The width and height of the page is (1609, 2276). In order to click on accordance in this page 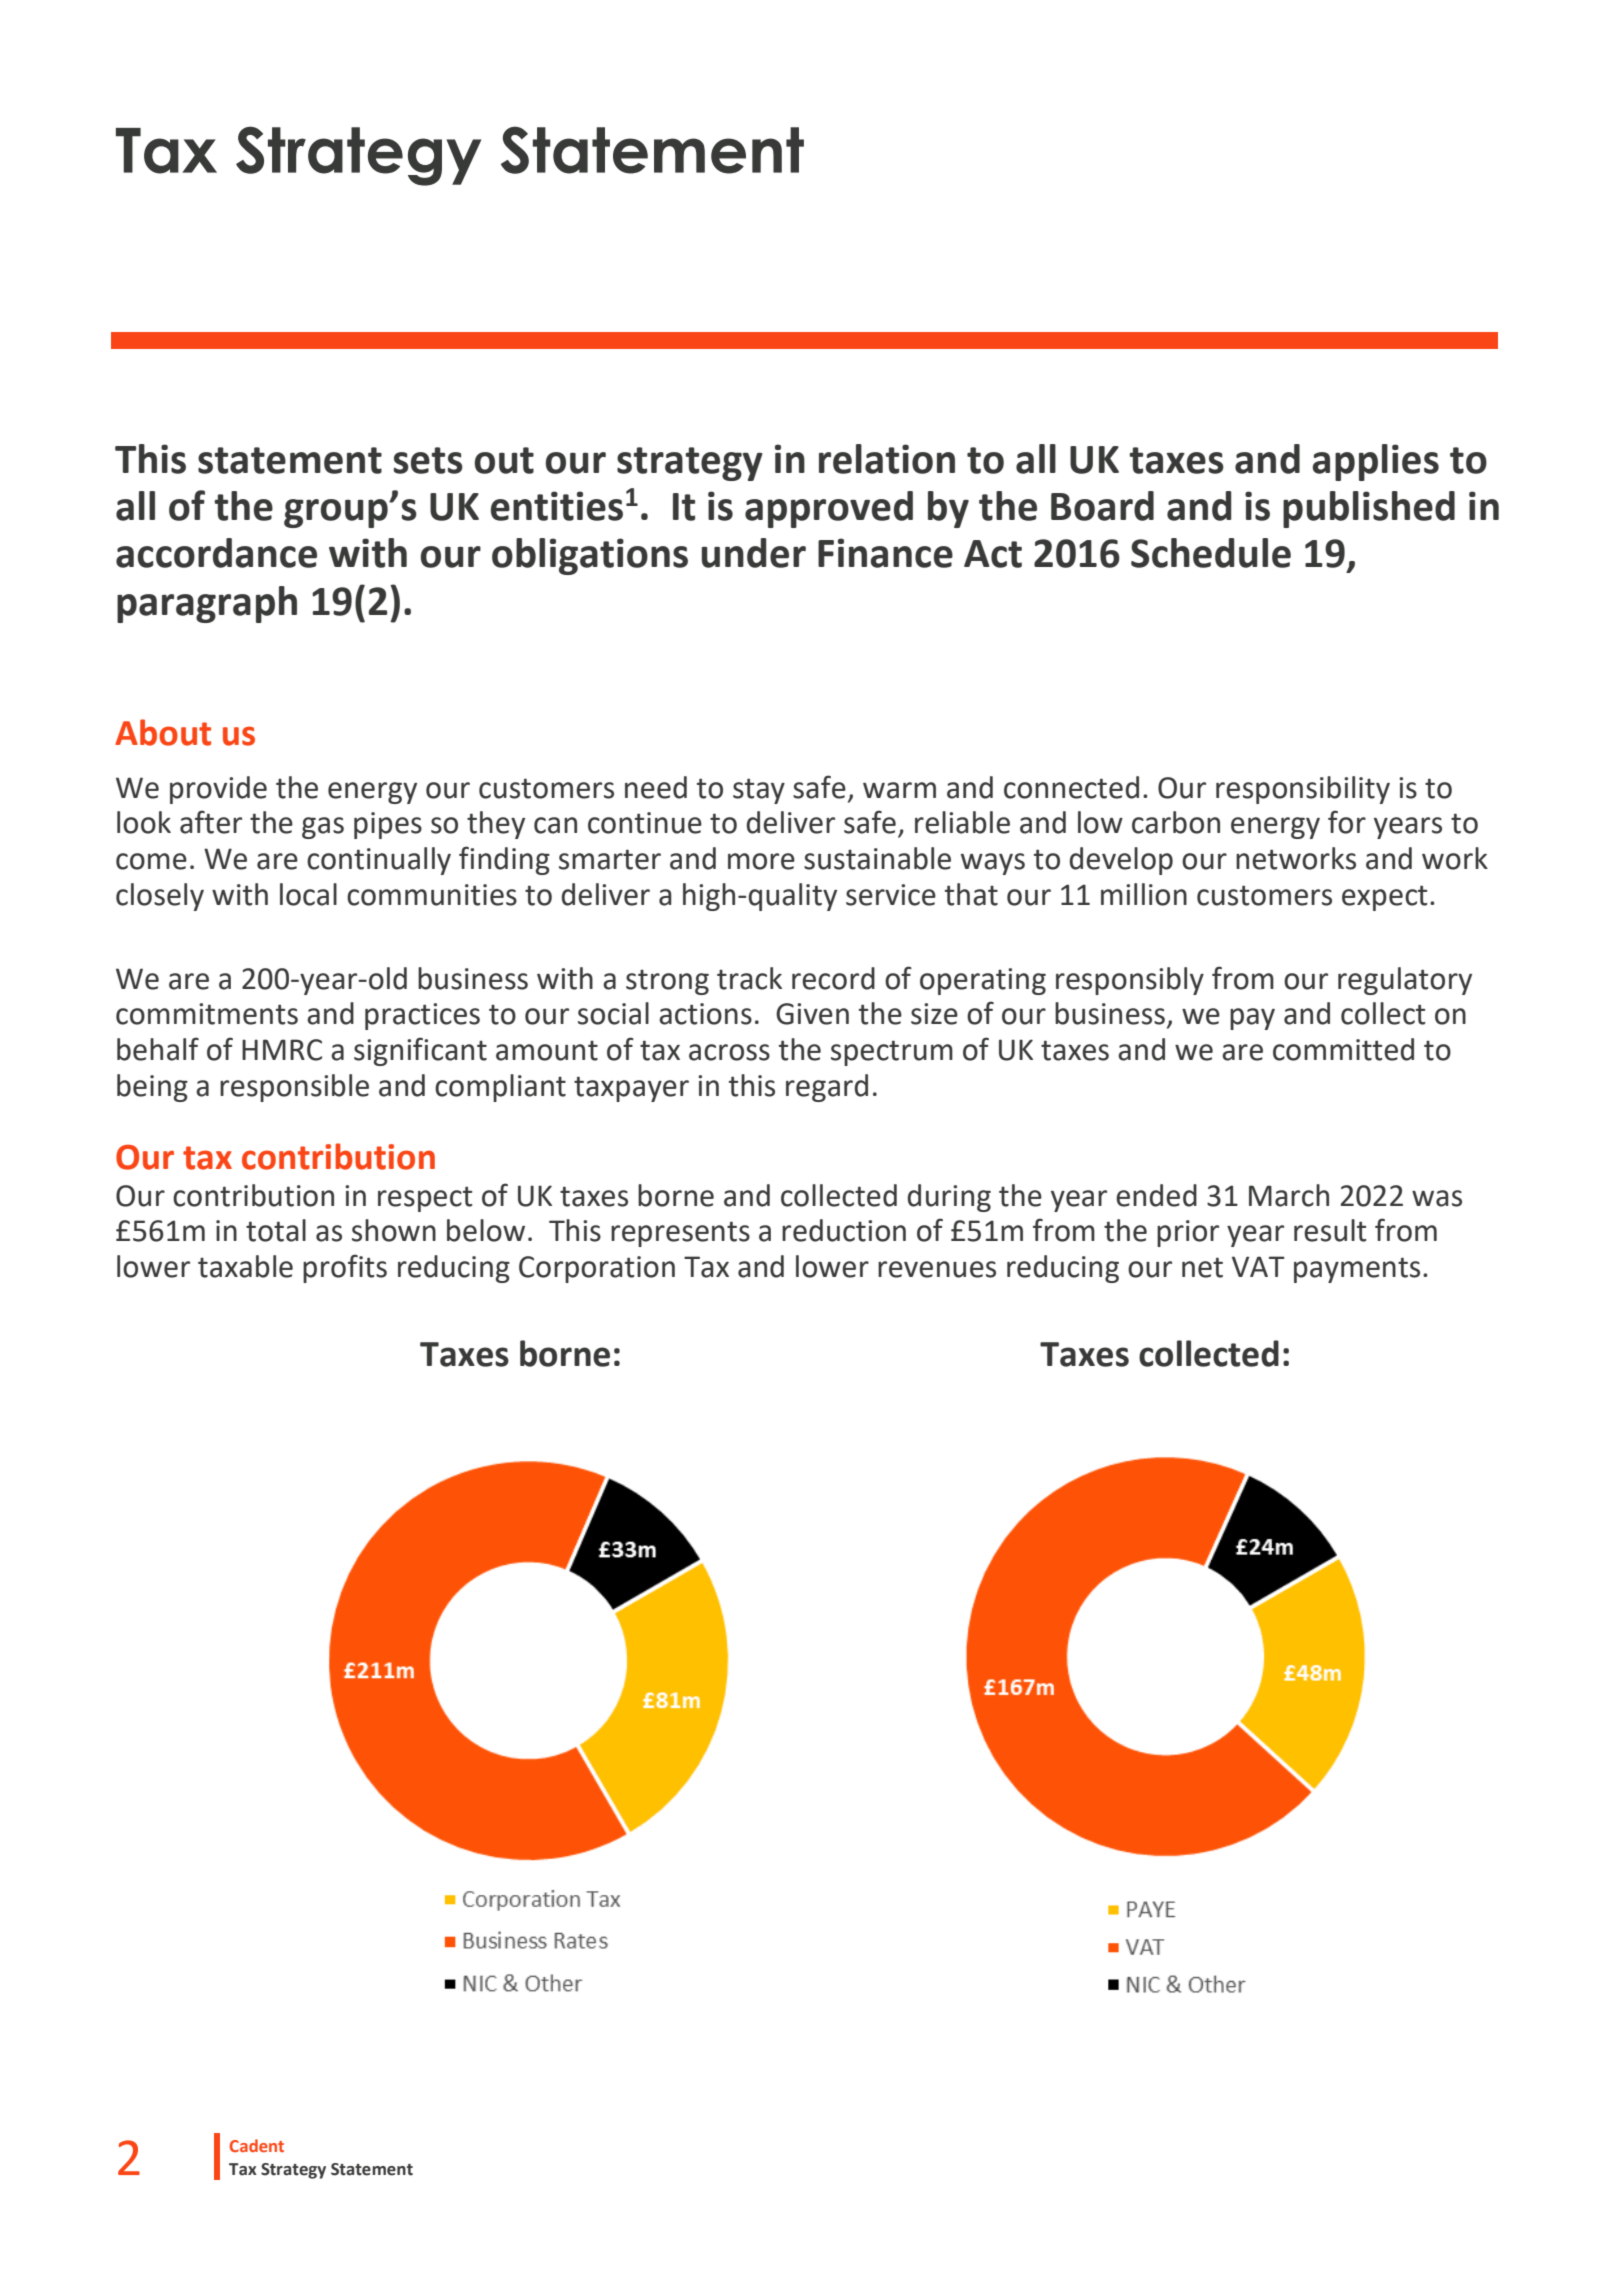, I will do `click(216, 553)`.
